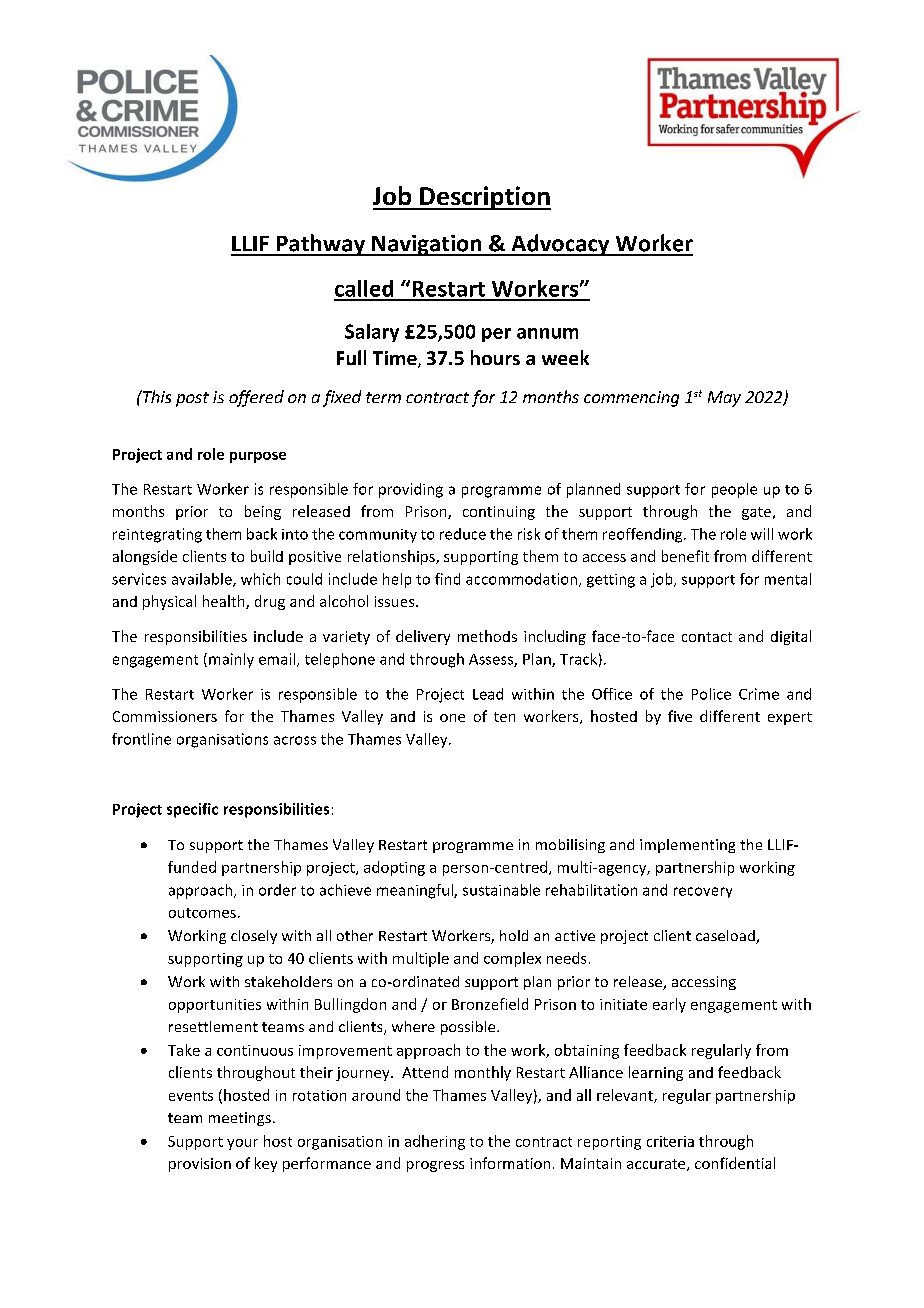 Image resolution: width=924 pixels, height=1308 pixels. What do you see at coordinates (321, 245) in the image?
I see `Pathway` at bounding box center [321, 245].
